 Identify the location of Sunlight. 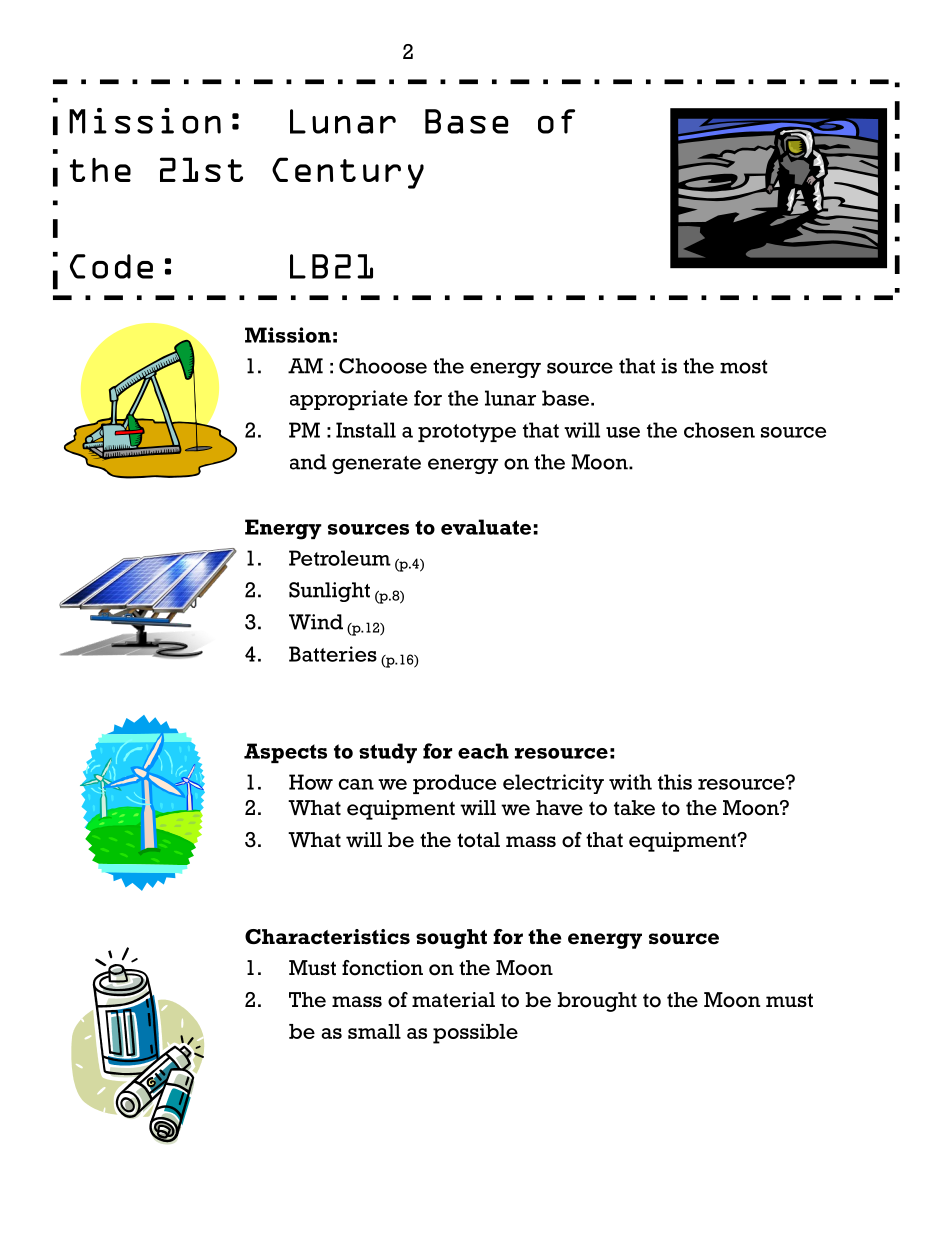
(329, 592).
